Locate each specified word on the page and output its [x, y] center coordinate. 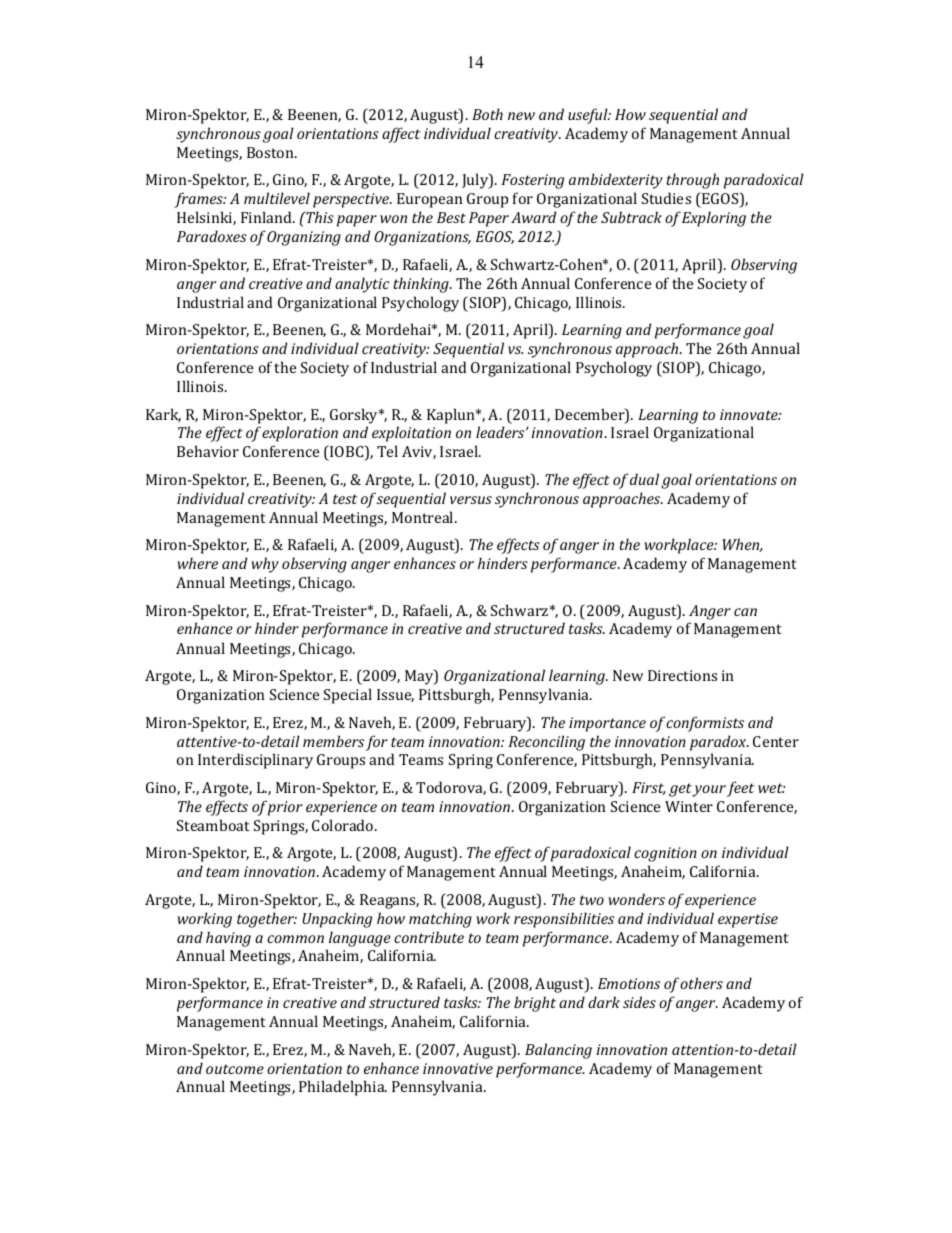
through [693, 181]
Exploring [714, 219]
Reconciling [547, 743]
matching [440, 920]
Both [487, 114]
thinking [422, 285]
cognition [665, 854]
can [745, 612]
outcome [235, 1069]
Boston [271, 152]
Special [348, 696]
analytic [362, 285]
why [265, 565]
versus [471, 500]
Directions [682, 675]
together [267, 920]
